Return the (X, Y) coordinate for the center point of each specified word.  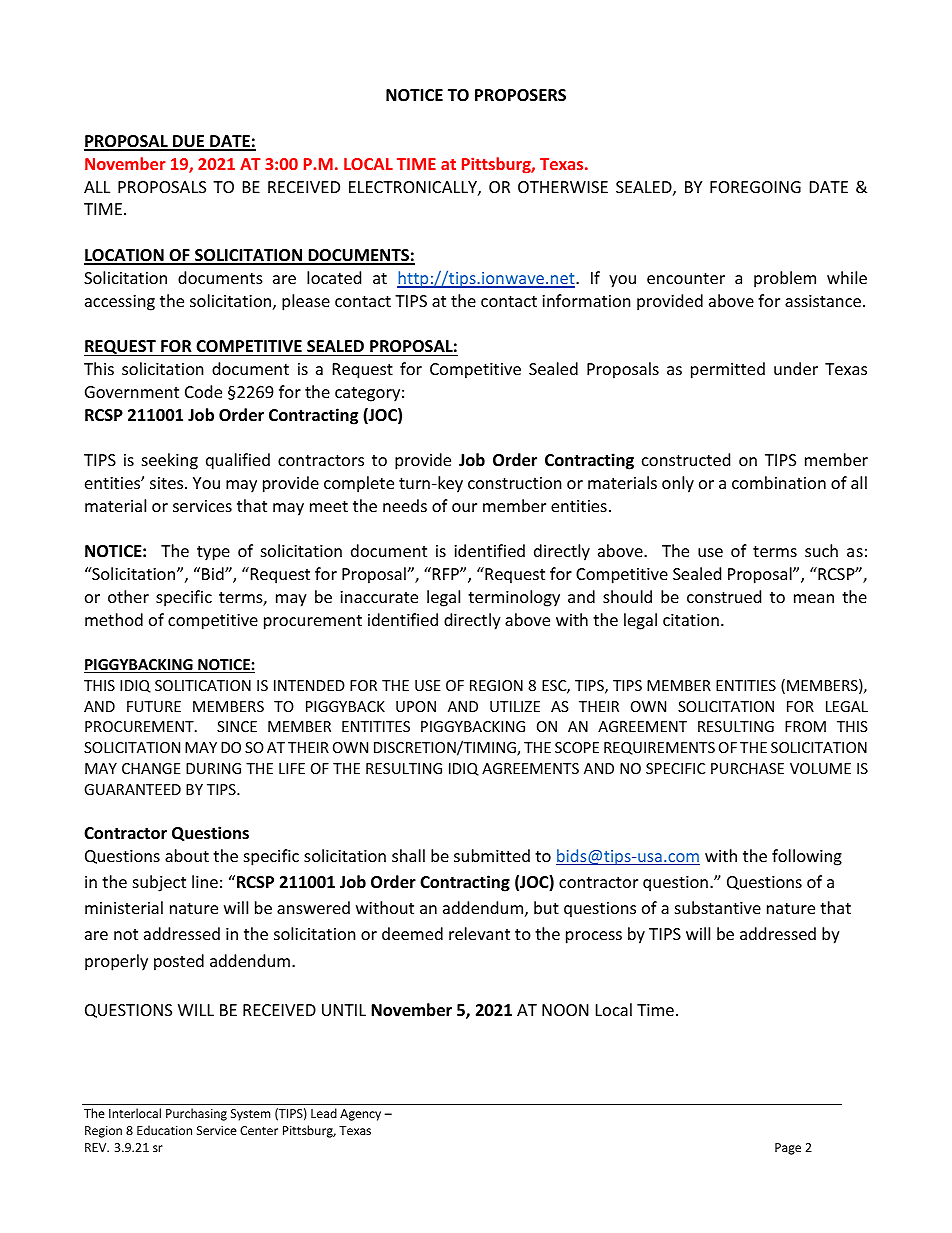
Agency (360, 1115)
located (334, 277)
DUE (189, 142)
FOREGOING (755, 187)
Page (788, 1149)
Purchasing (196, 1114)
